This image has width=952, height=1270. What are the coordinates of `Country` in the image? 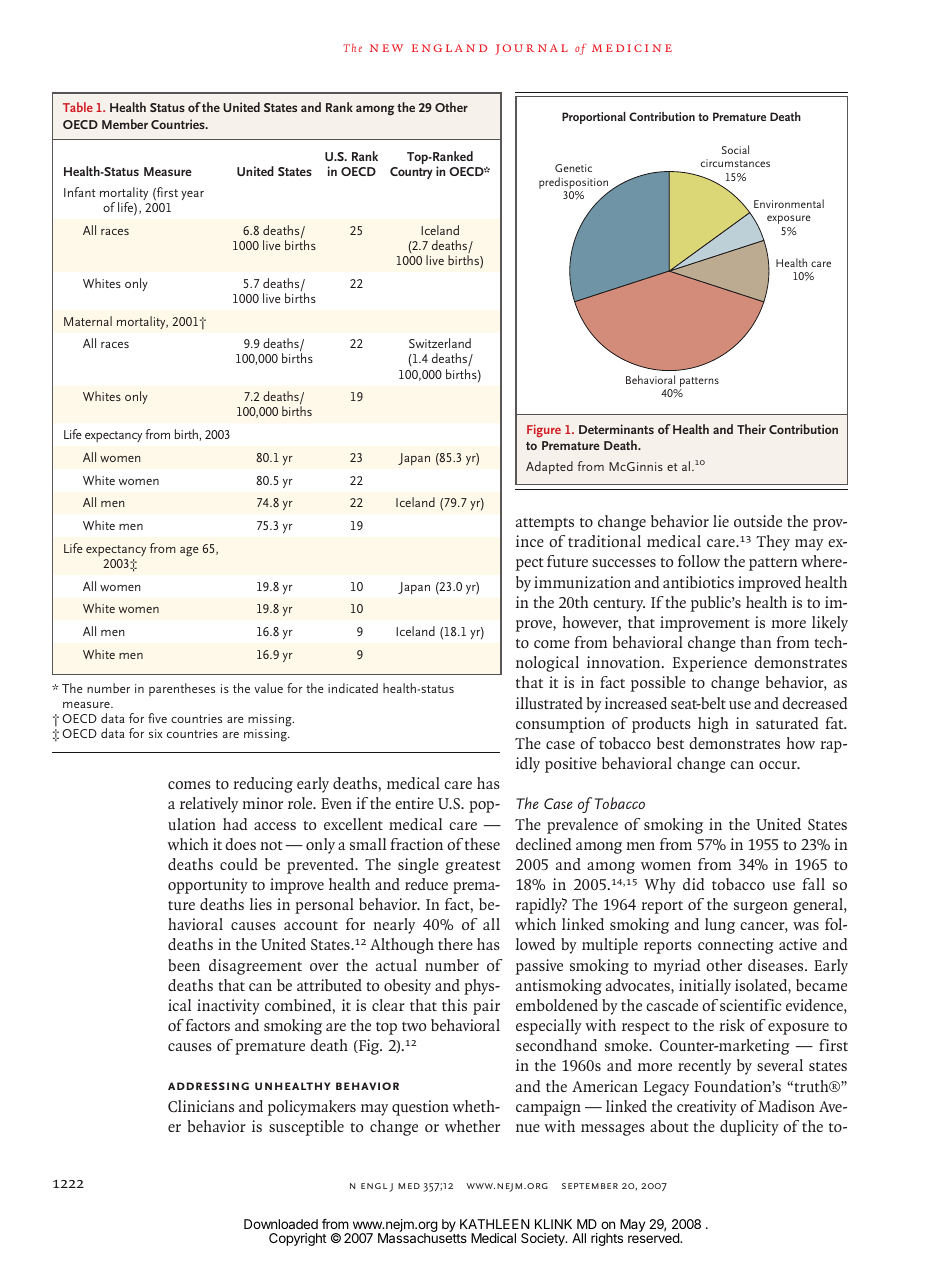 It's located at (411, 173).
